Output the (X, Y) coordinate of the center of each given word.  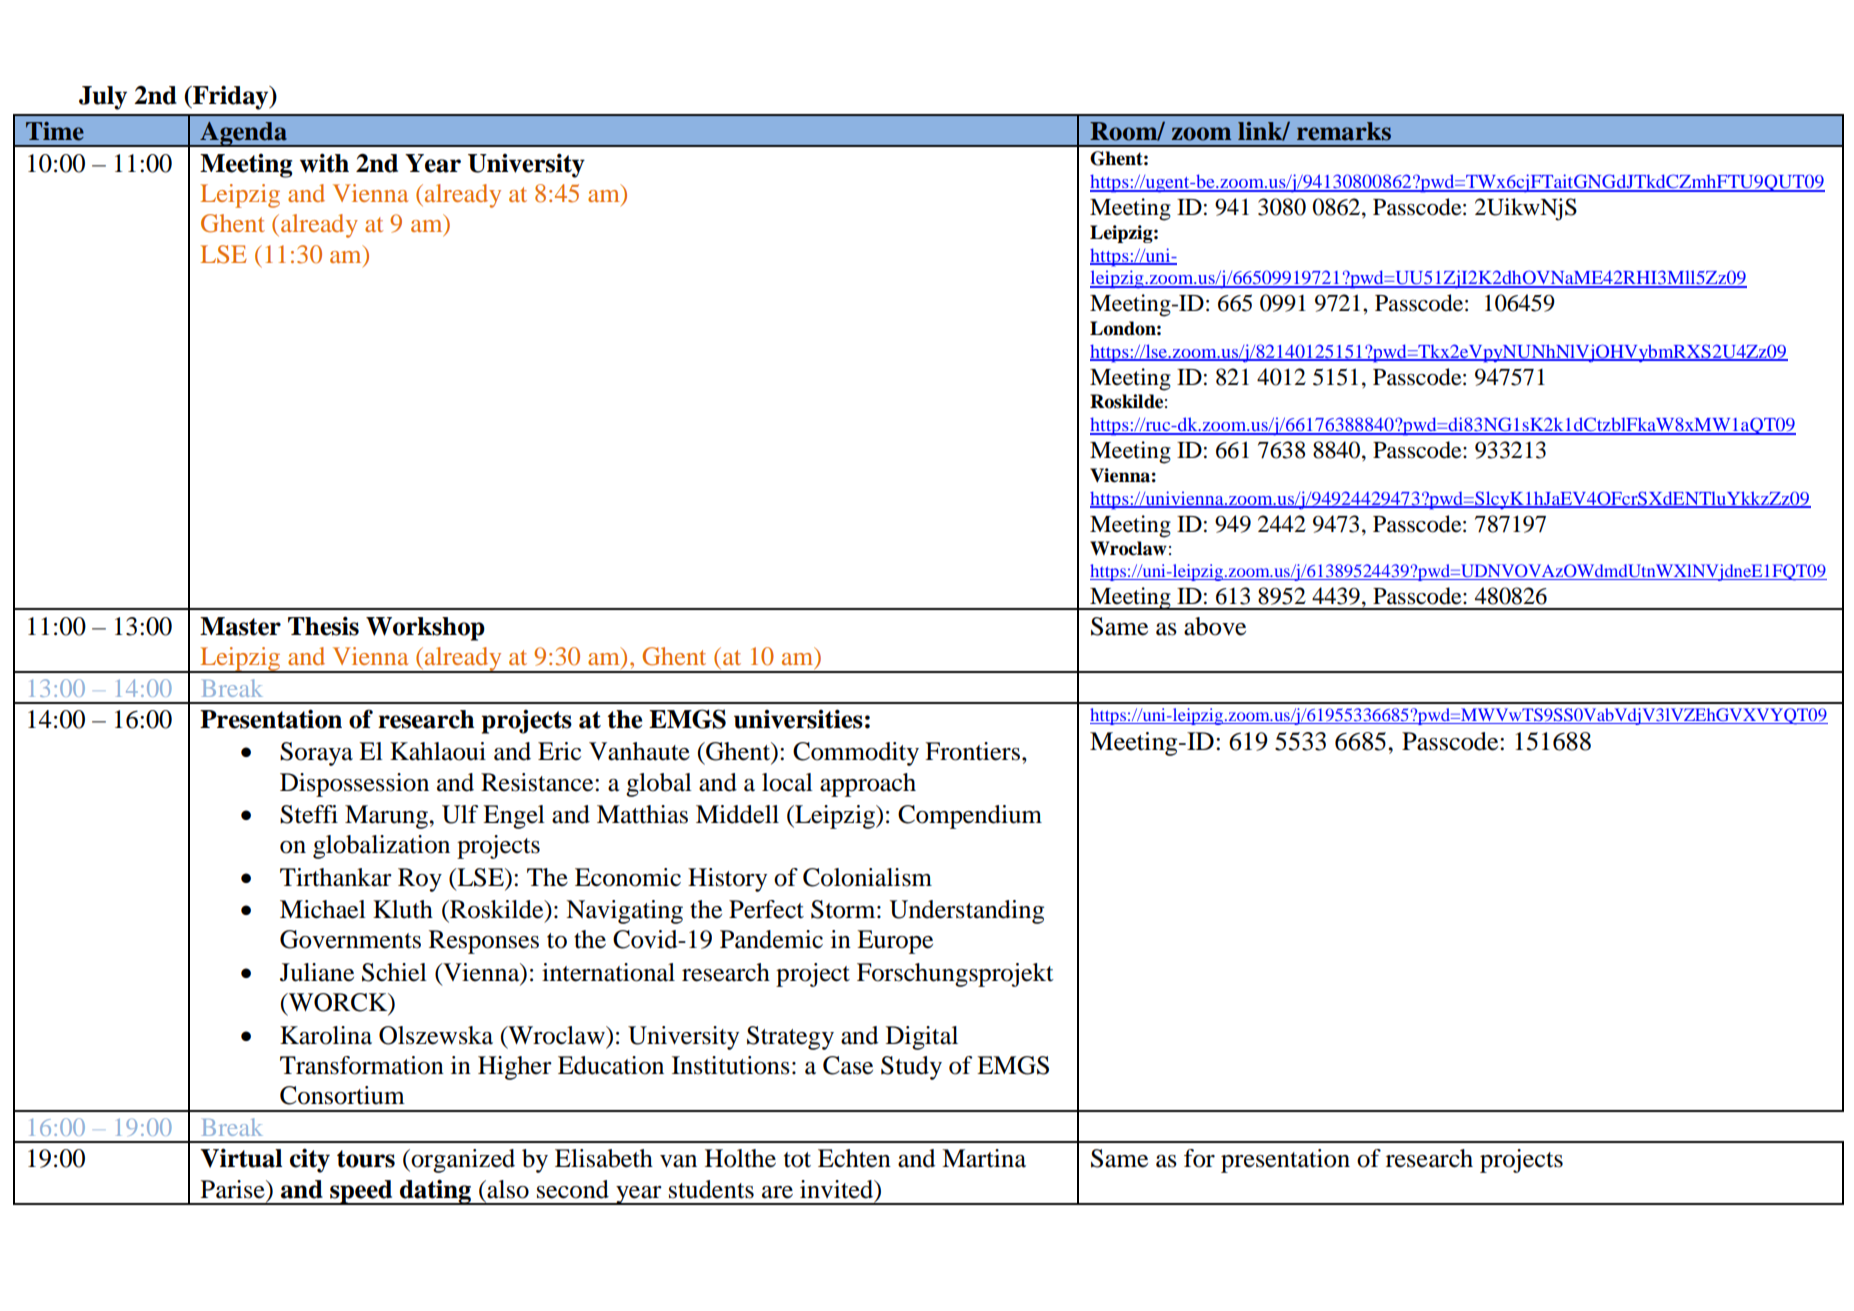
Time (55, 131)
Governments (350, 939)
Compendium (970, 817)
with (324, 163)
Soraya (316, 754)
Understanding (967, 912)
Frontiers (972, 751)
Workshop (425, 629)
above (1215, 626)
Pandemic (771, 939)
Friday (231, 97)
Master (240, 626)
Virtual (241, 1158)
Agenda (243, 134)
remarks (1344, 131)
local (787, 782)
